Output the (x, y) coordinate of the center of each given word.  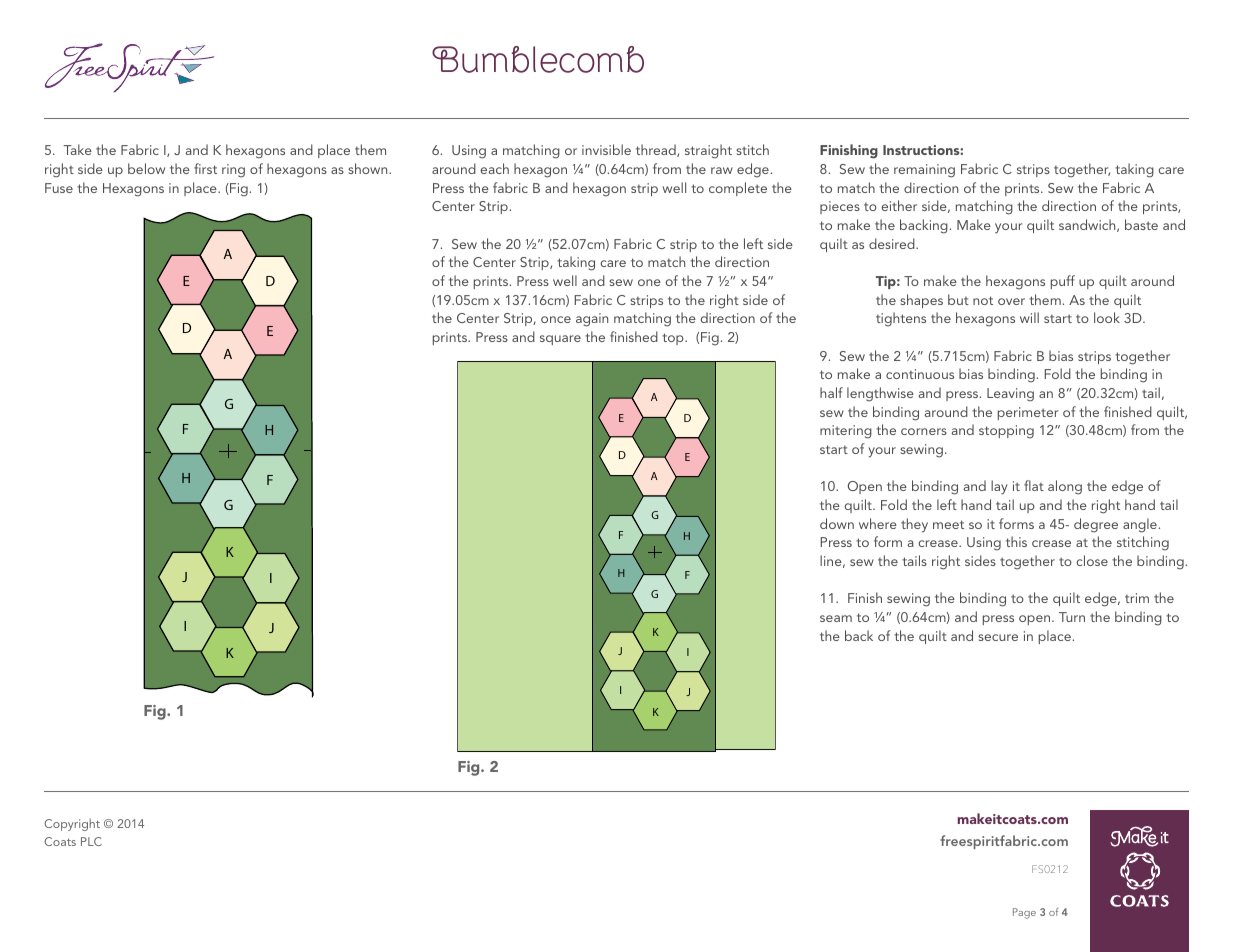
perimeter (1028, 413)
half (831, 392)
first (205, 168)
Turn (1072, 617)
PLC (91, 841)
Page (1024, 913)
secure (998, 637)
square (560, 340)
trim (1137, 598)
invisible (606, 149)
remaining (924, 171)
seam (836, 618)
